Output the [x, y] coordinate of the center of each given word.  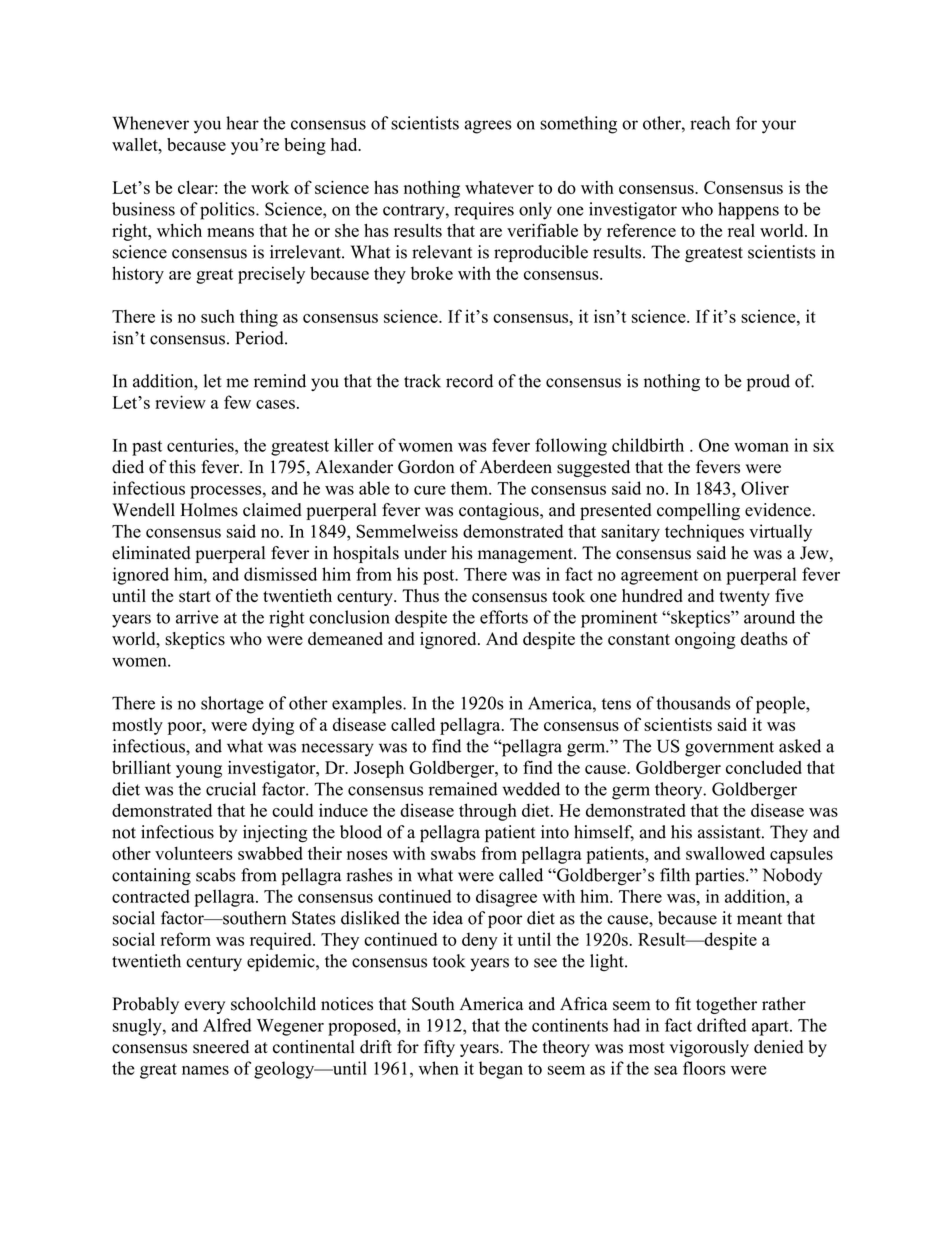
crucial [231, 789]
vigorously [709, 1048]
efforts [504, 617]
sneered [221, 1047]
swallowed [725, 853]
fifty [439, 1048]
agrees [488, 127]
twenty [744, 598]
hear [242, 123]
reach [710, 123]
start [195, 597]
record [469, 381]
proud [768, 383]
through [488, 812]
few [237, 402]
